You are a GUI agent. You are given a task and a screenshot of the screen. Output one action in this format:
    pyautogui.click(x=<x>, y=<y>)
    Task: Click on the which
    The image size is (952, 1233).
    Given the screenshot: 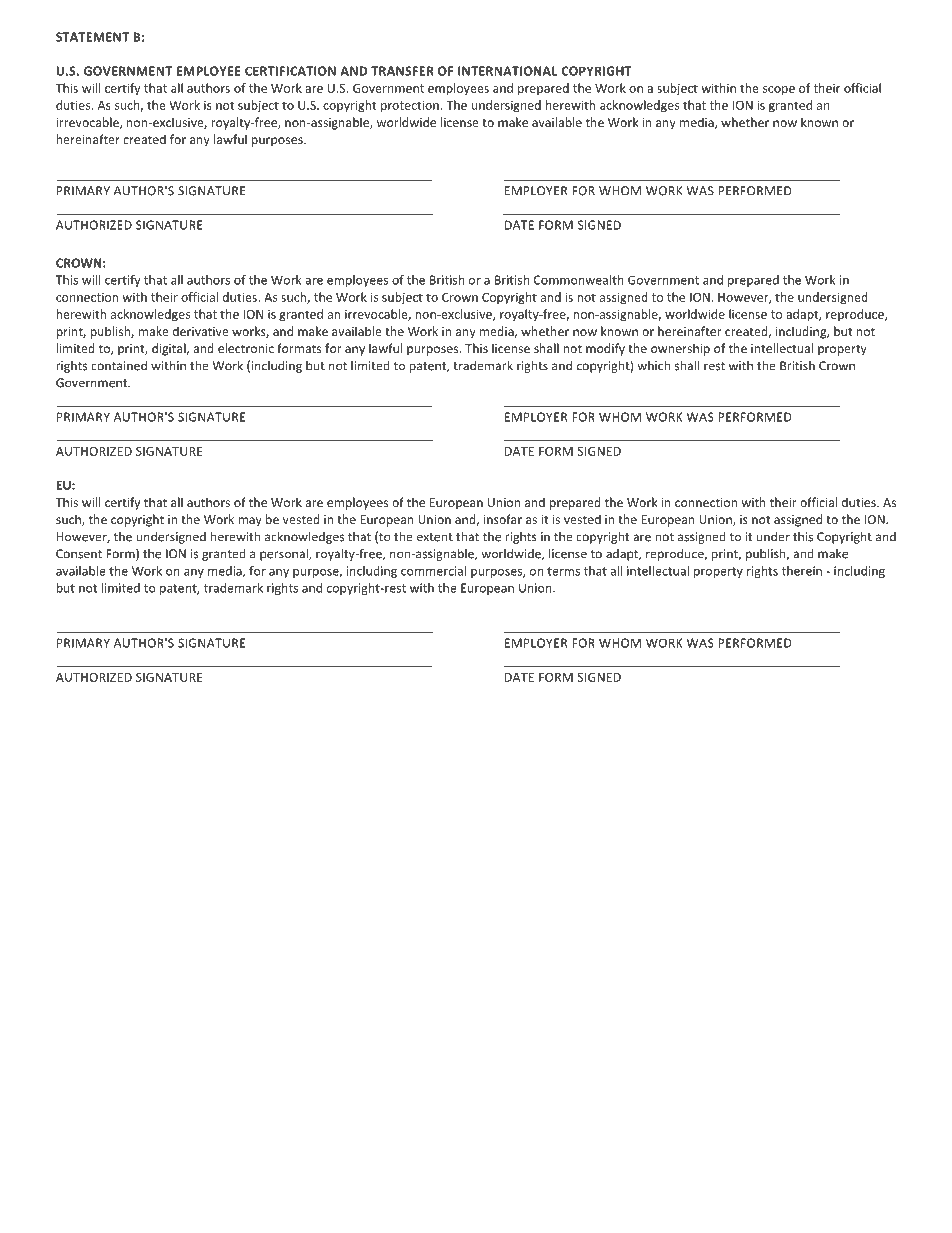 What is the action you would take?
    pyautogui.click(x=653, y=365)
